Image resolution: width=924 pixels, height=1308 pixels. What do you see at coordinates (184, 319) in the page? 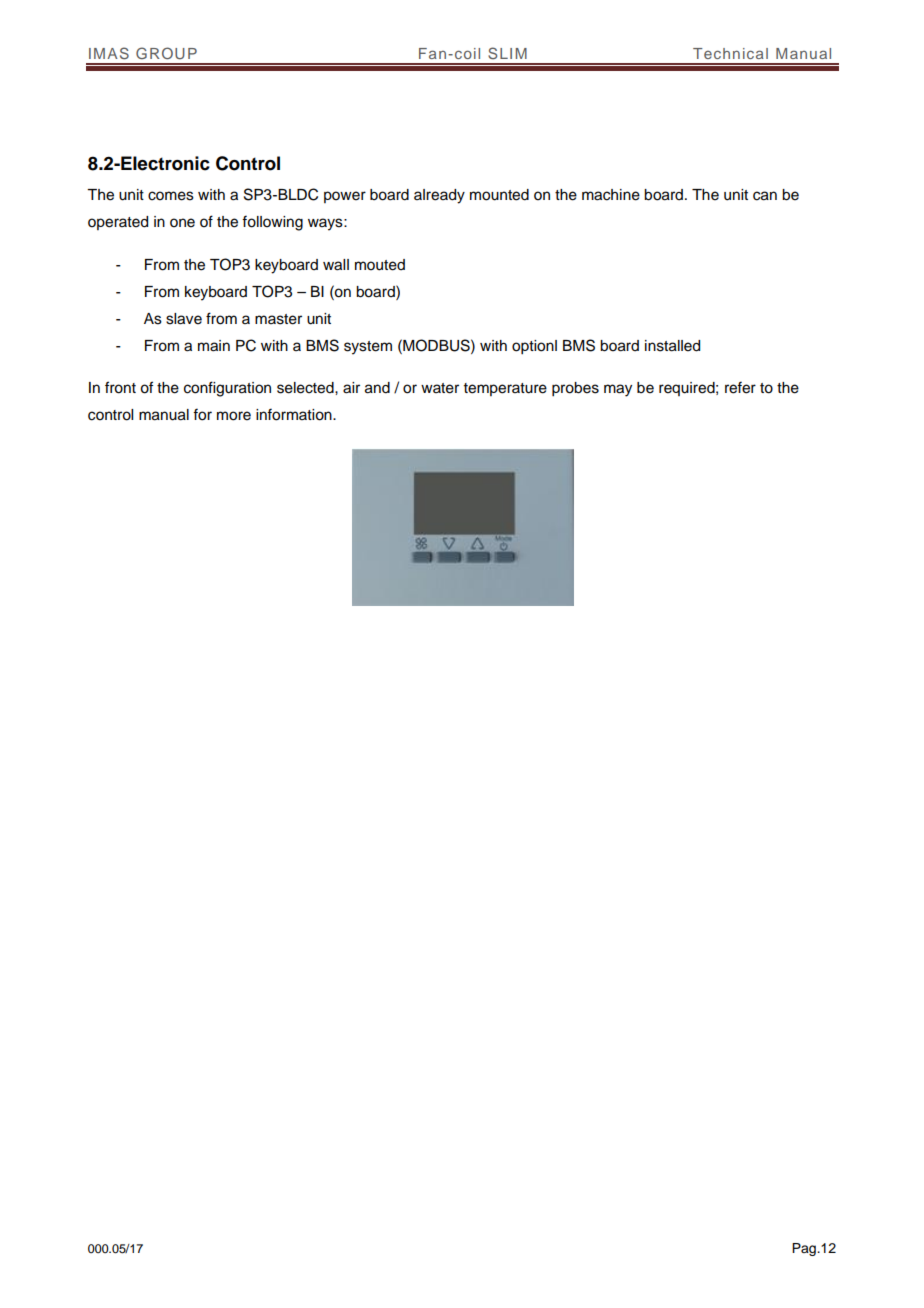
I see `slave` at bounding box center [184, 319].
